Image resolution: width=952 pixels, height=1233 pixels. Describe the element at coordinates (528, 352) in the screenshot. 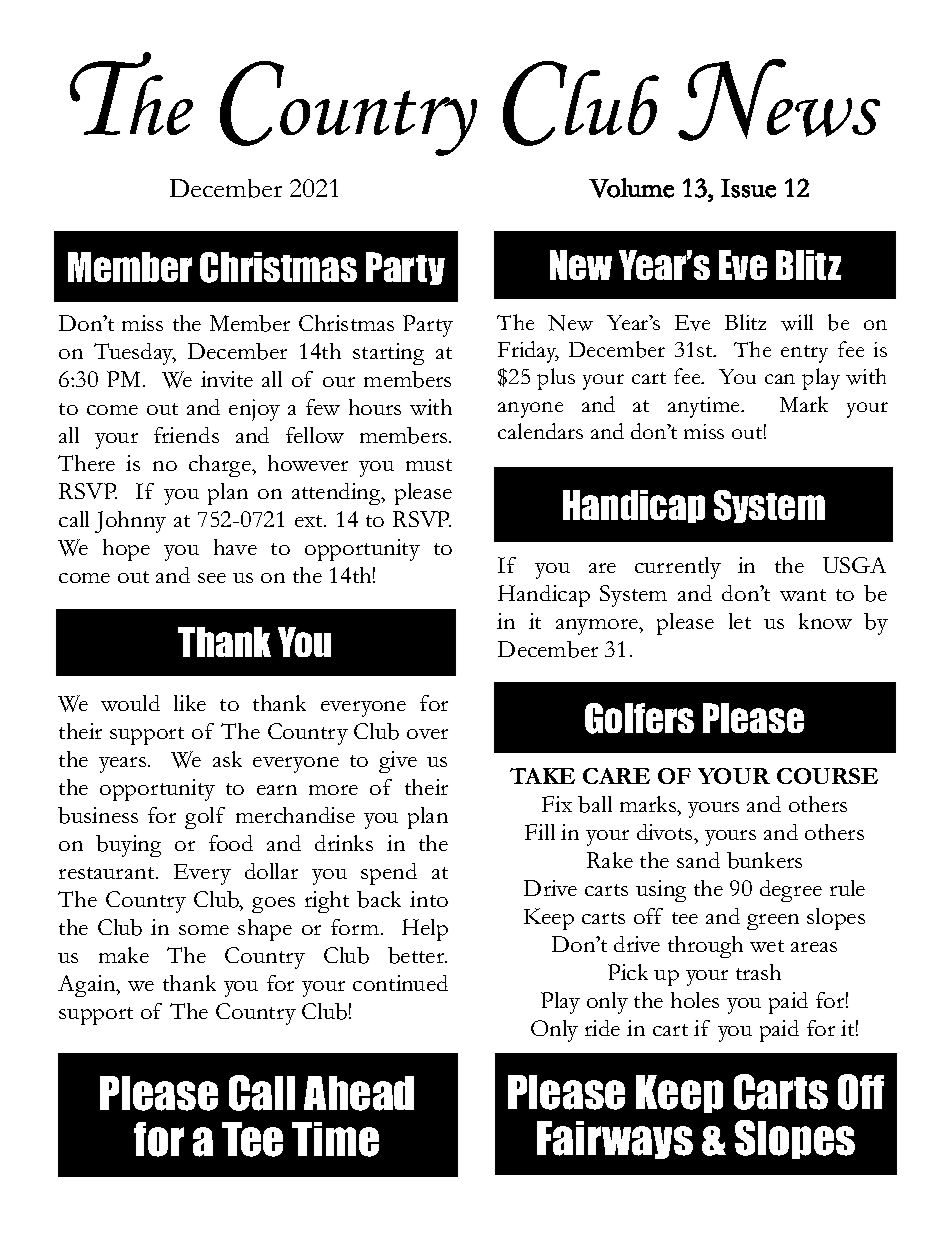

I see `Friday` at that location.
